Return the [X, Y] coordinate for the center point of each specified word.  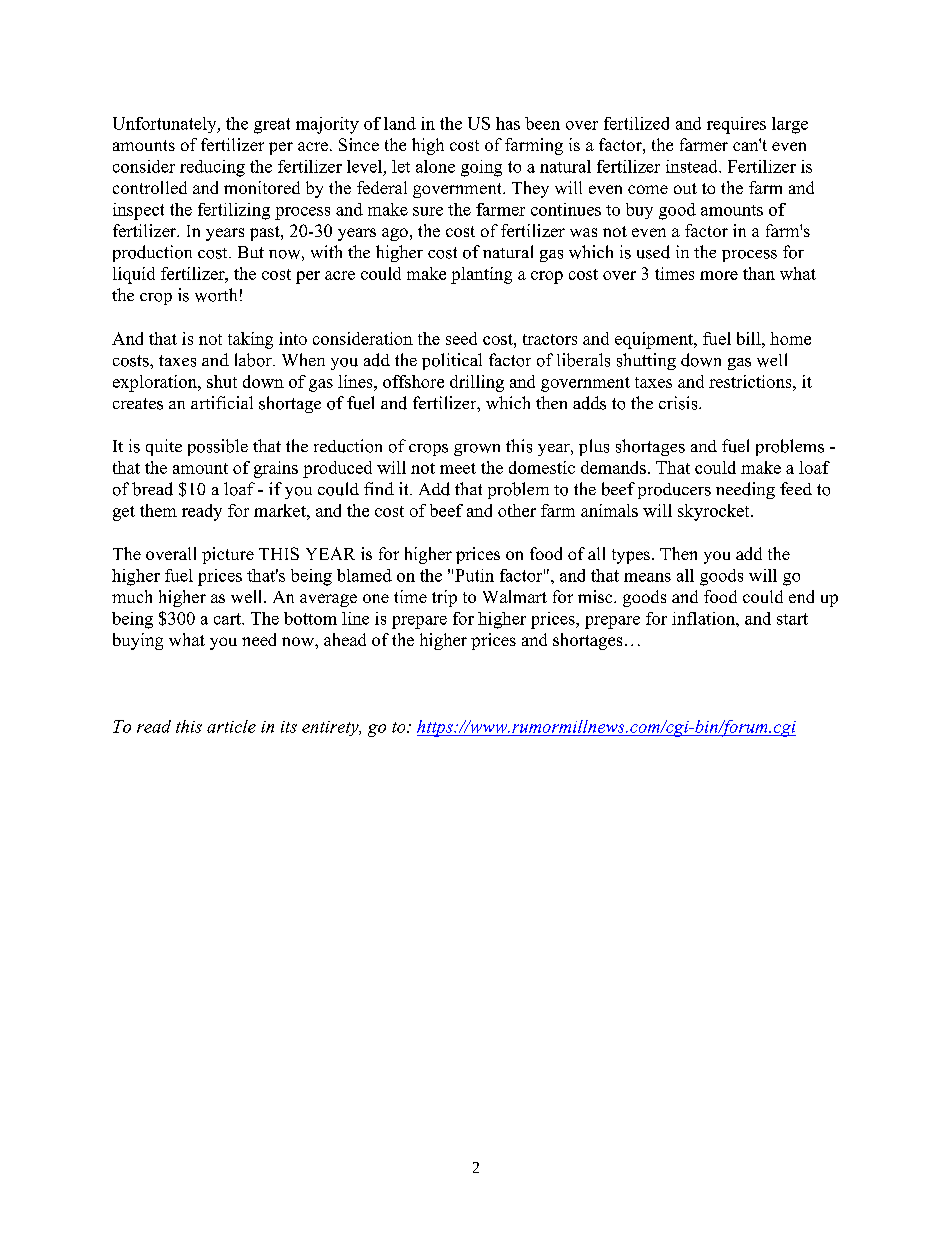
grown [477, 450]
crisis [679, 403]
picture [228, 555]
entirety [331, 728]
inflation [704, 618]
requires [736, 125]
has [508, 123]
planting [481, 275]
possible [218, 447]
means [647, 577]
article [231, 726]
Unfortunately [166, 125]
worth [216, 295]
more [719, 275]
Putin [474, 575]
